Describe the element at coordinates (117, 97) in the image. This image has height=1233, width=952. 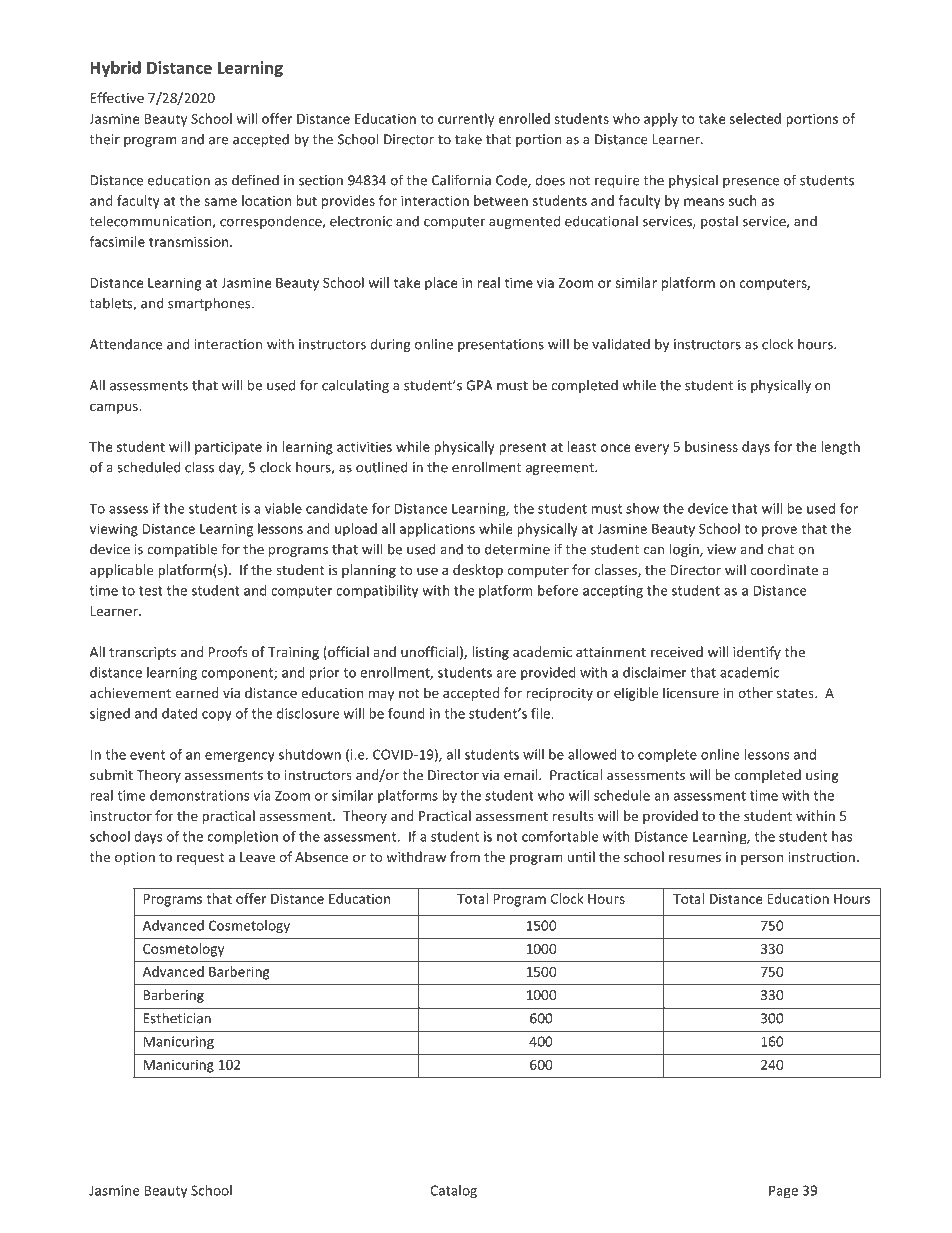
I see `Effective` at that location.
